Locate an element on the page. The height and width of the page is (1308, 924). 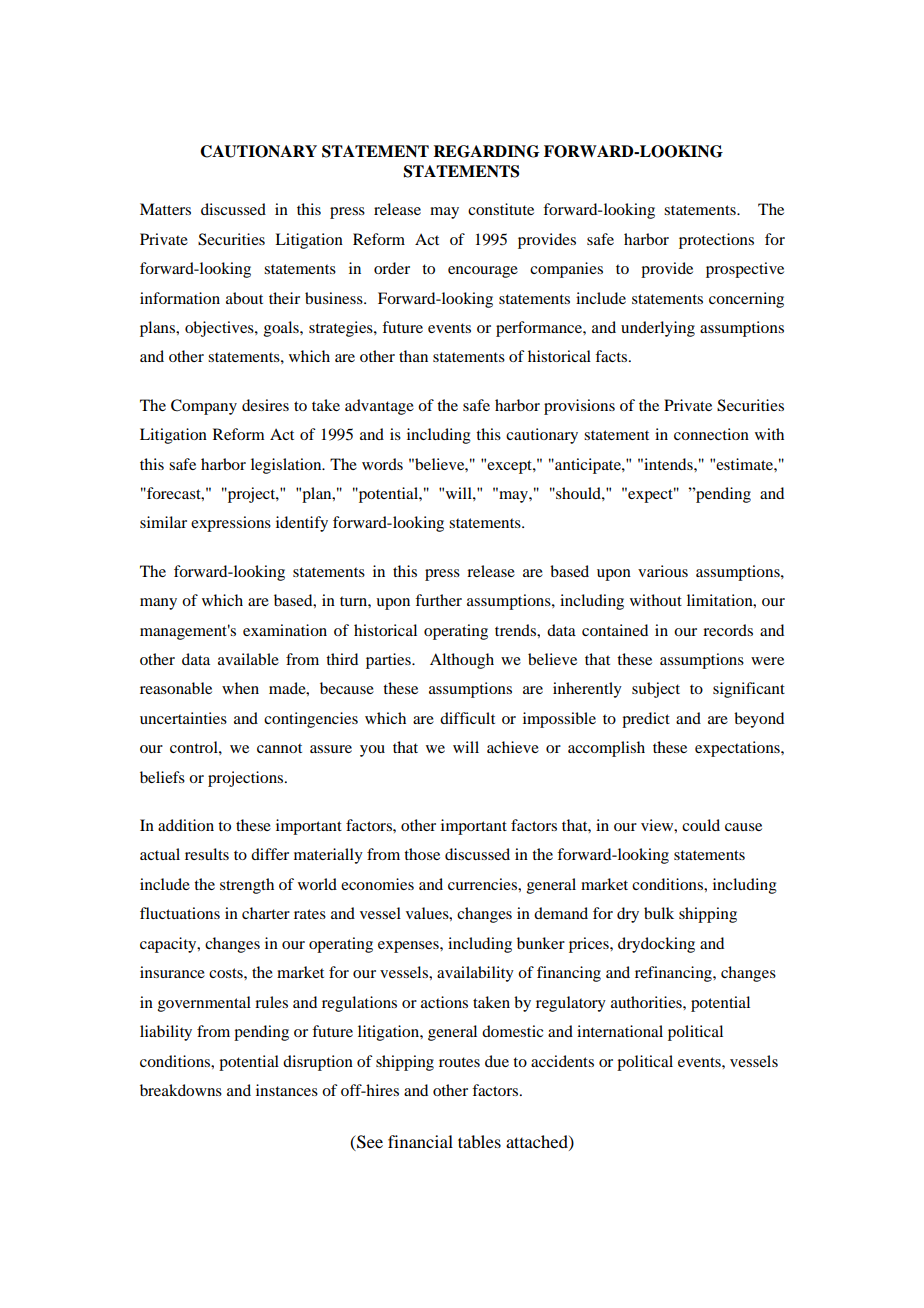
words is located at coordinates (382, 464).
